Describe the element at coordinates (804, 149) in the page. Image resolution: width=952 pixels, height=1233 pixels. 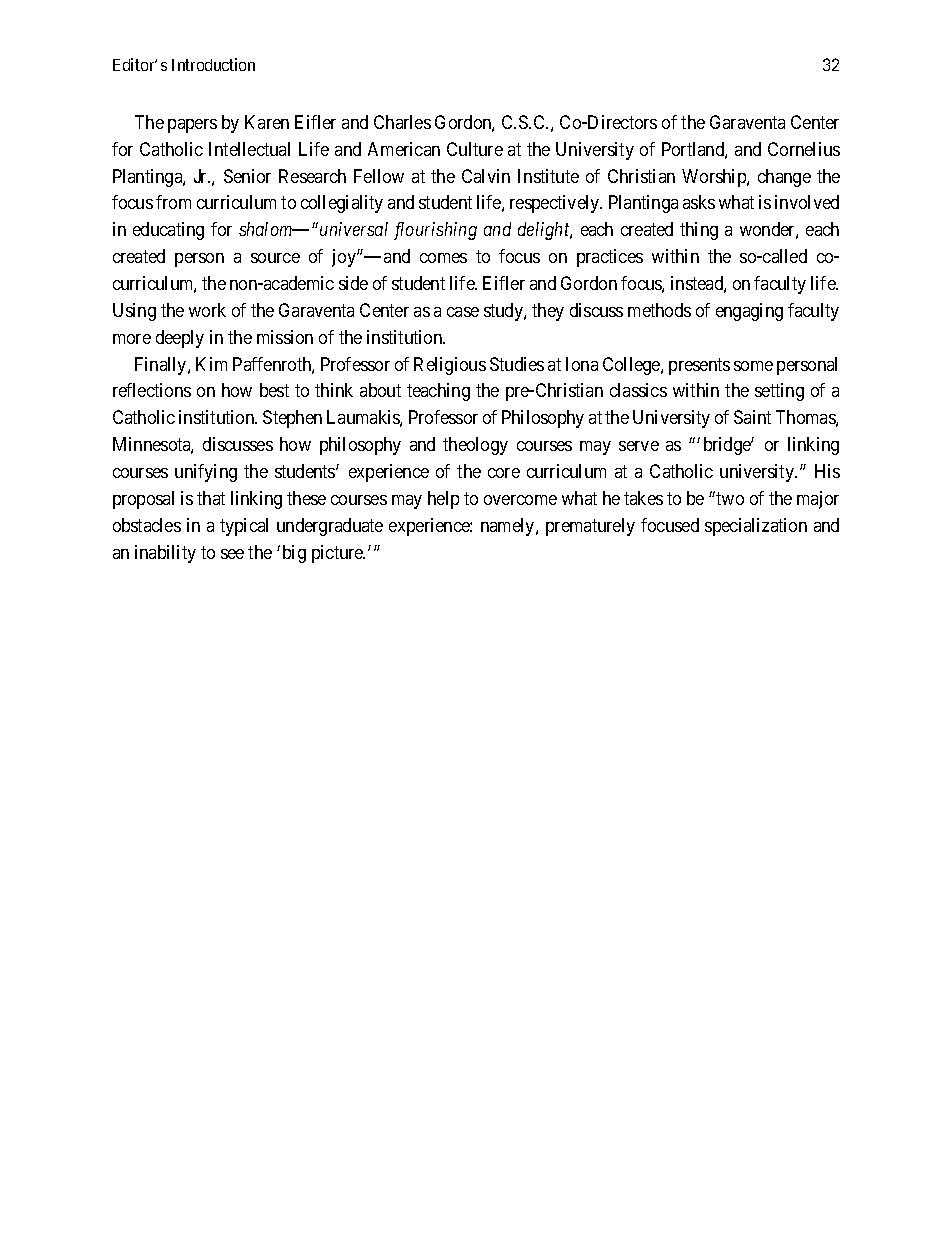
I see `Cornelius` at that location.
